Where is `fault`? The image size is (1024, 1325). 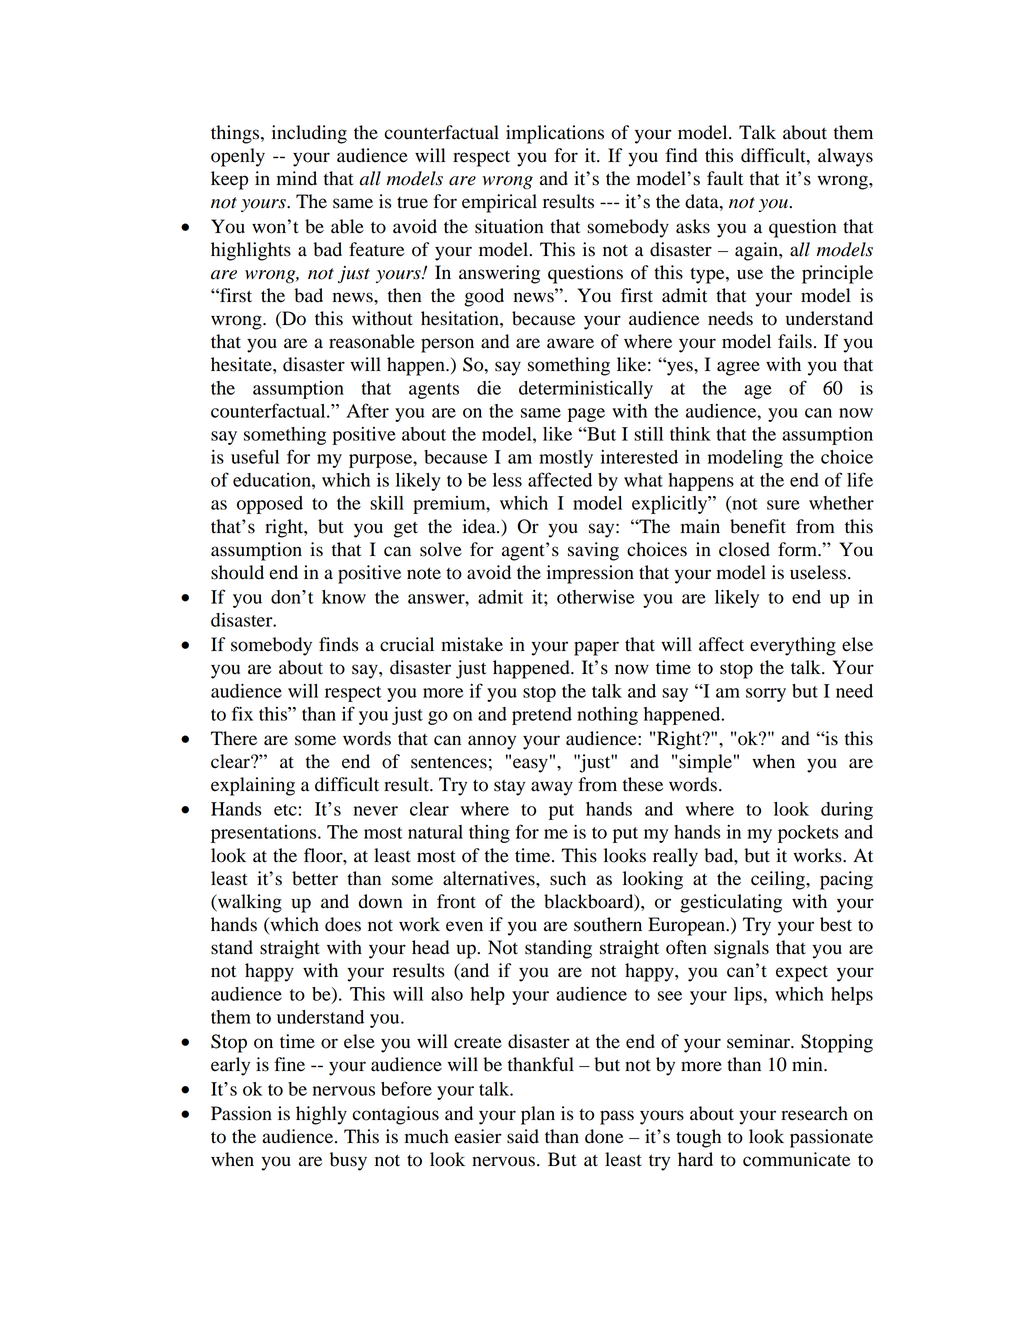
fault is located at coordinates (725, 178).
